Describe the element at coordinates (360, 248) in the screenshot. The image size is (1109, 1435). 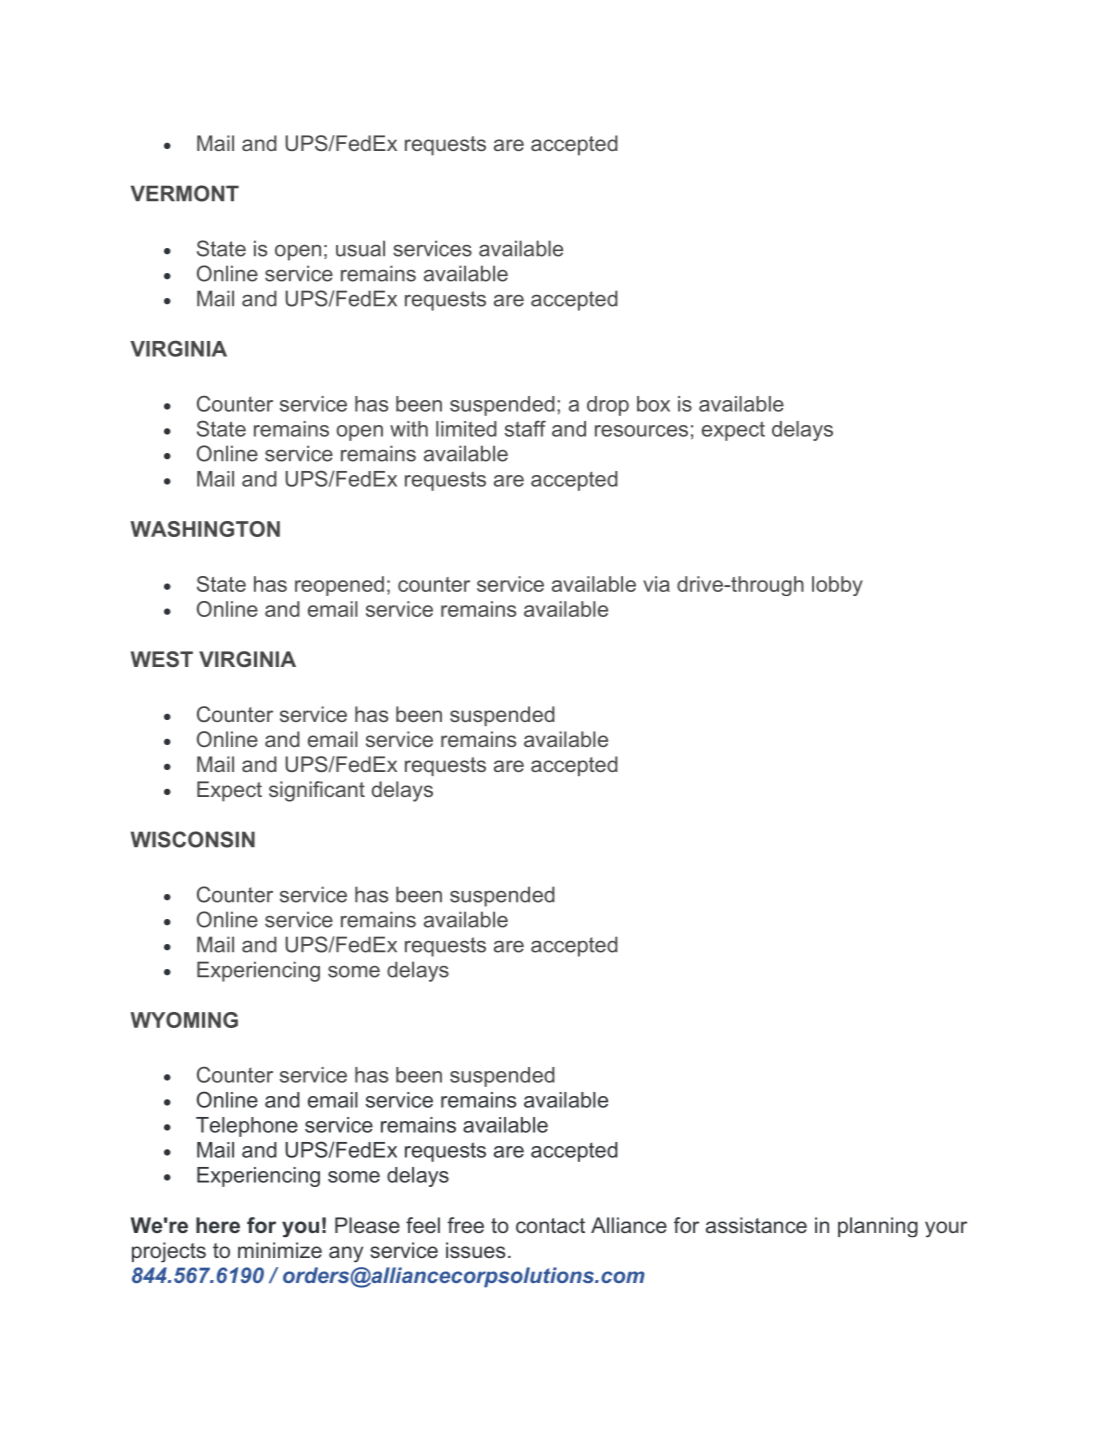
I see `usual` at that location.
